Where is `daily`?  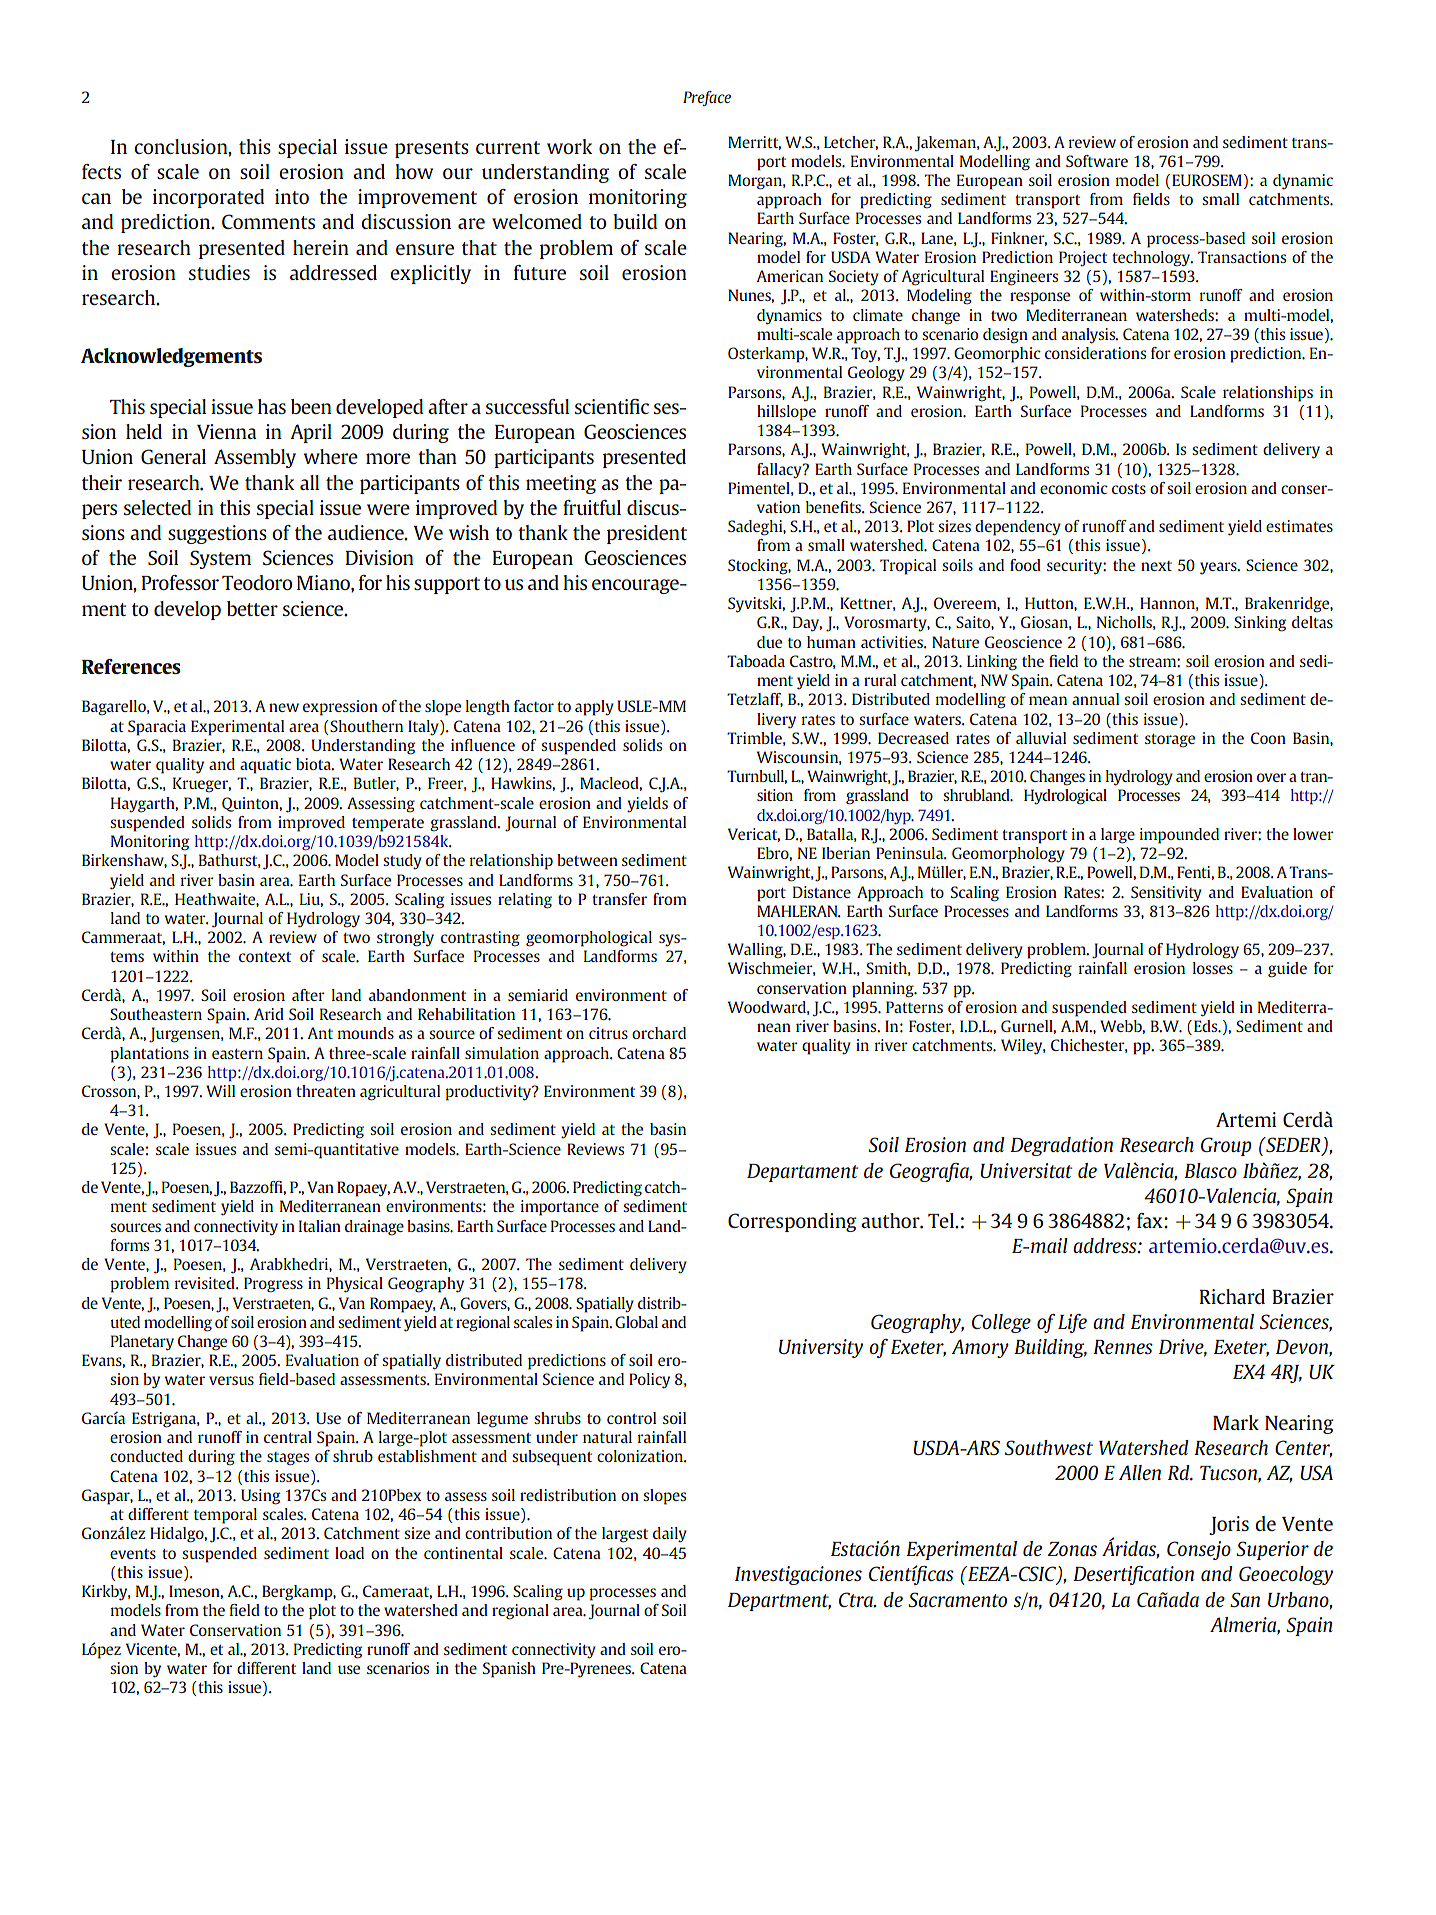 daily is located at coordinates (670, 1534).
